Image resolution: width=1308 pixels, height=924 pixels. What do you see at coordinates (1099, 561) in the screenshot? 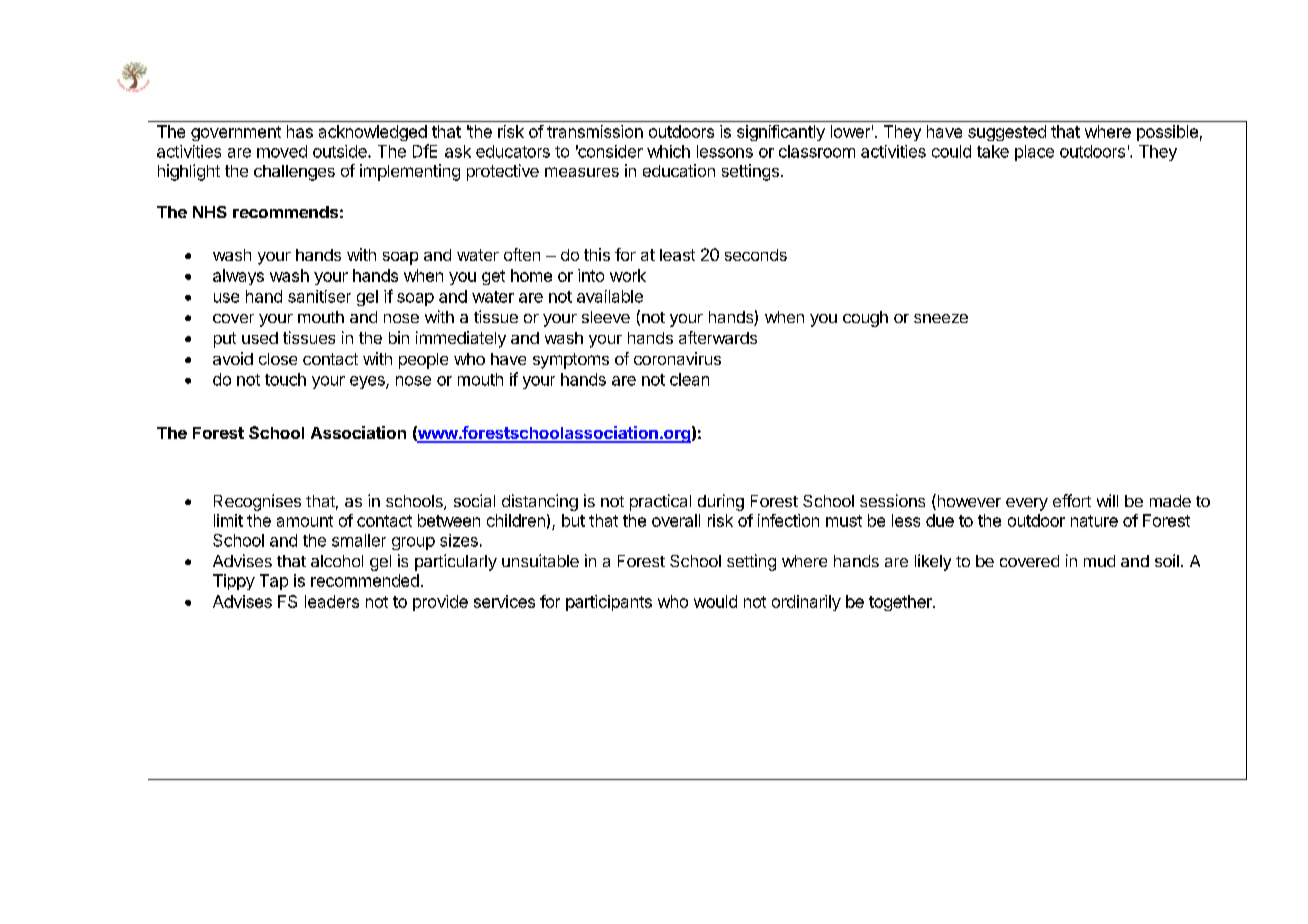
I see `mud` at bounding box center [1099, 561].
